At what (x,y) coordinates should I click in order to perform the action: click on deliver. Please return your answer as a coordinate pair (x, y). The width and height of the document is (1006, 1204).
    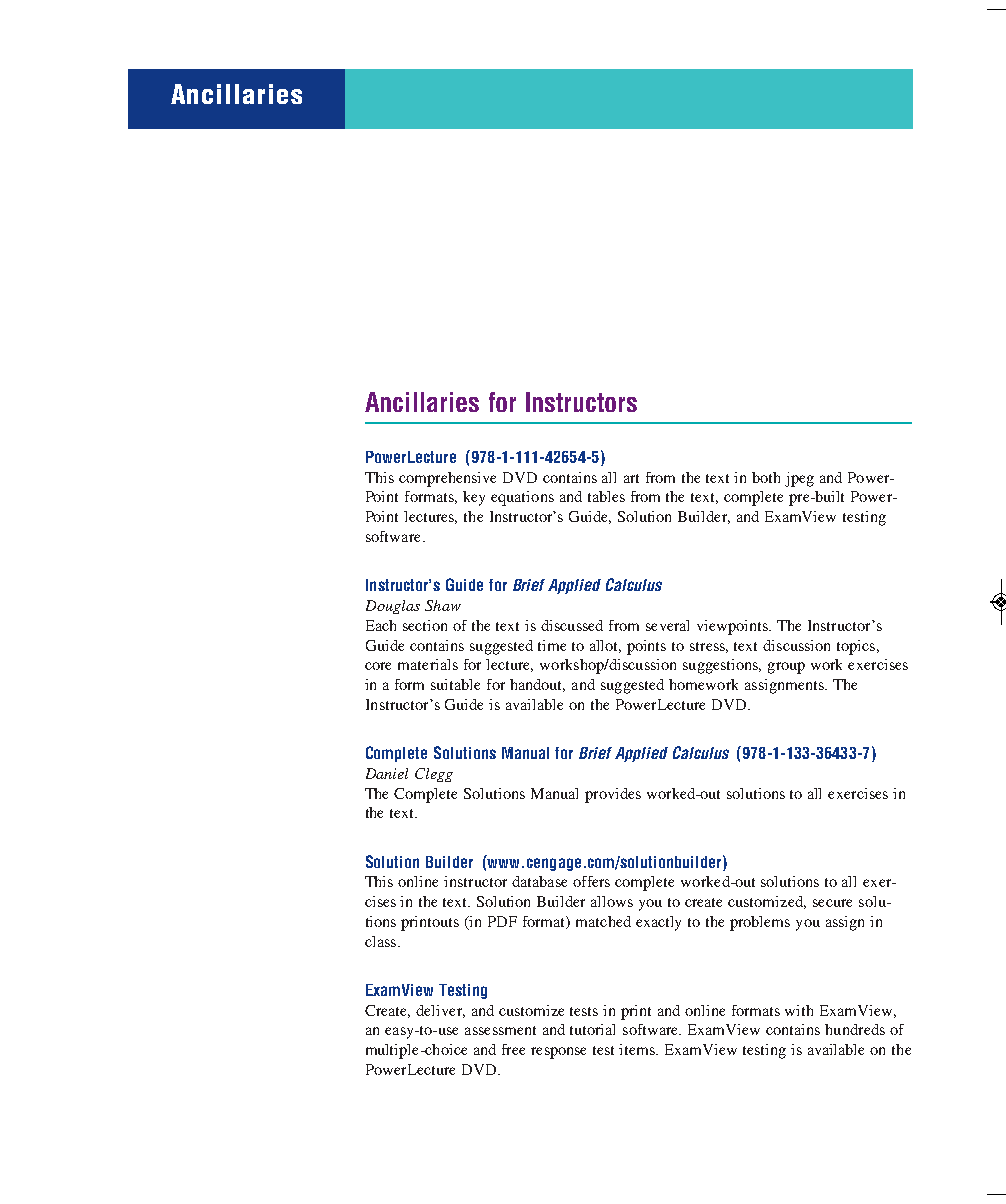
    Looking at the image, I should click on (440, 1011).
